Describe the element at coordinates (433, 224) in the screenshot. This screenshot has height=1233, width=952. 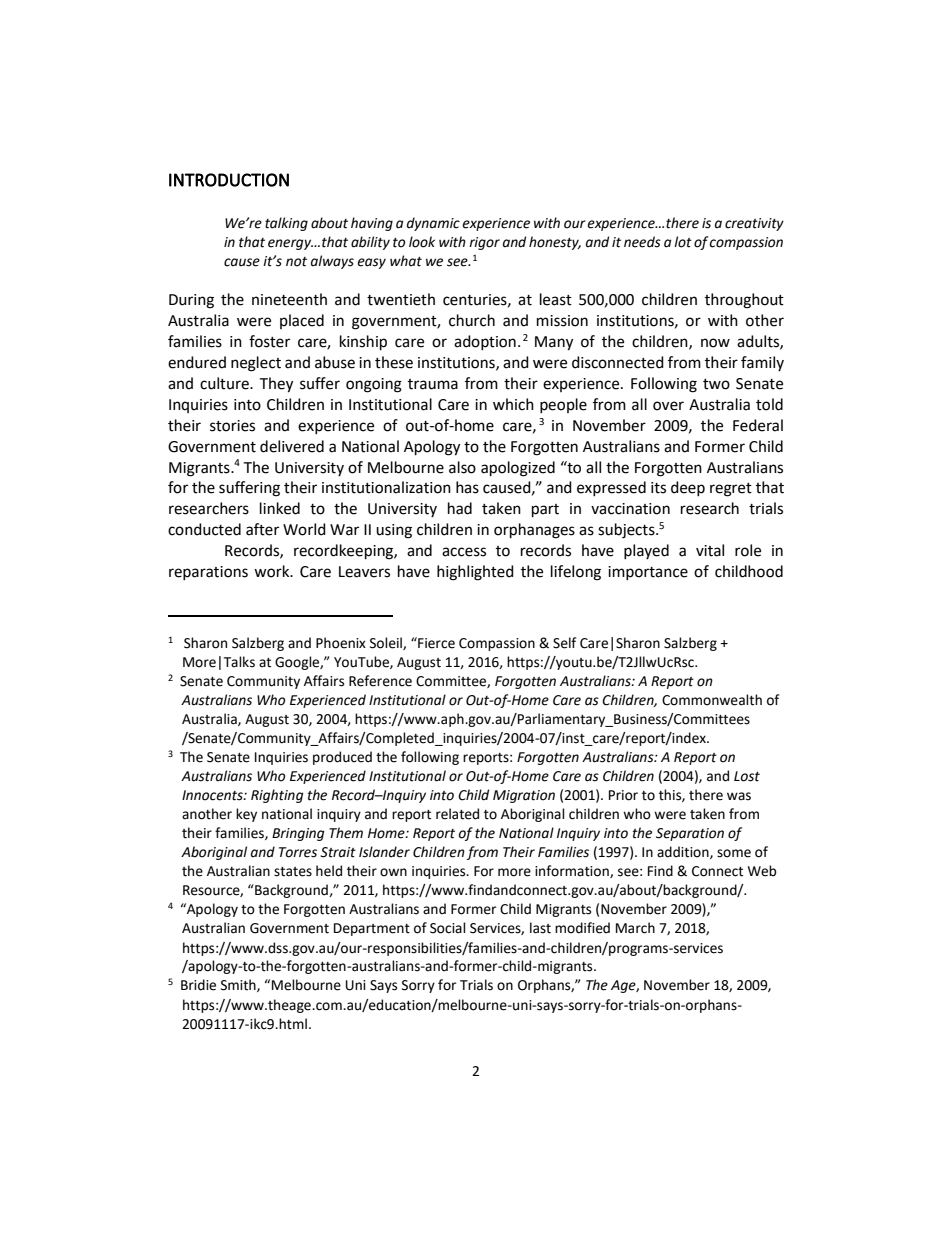
I see `dynamic` at that location.
